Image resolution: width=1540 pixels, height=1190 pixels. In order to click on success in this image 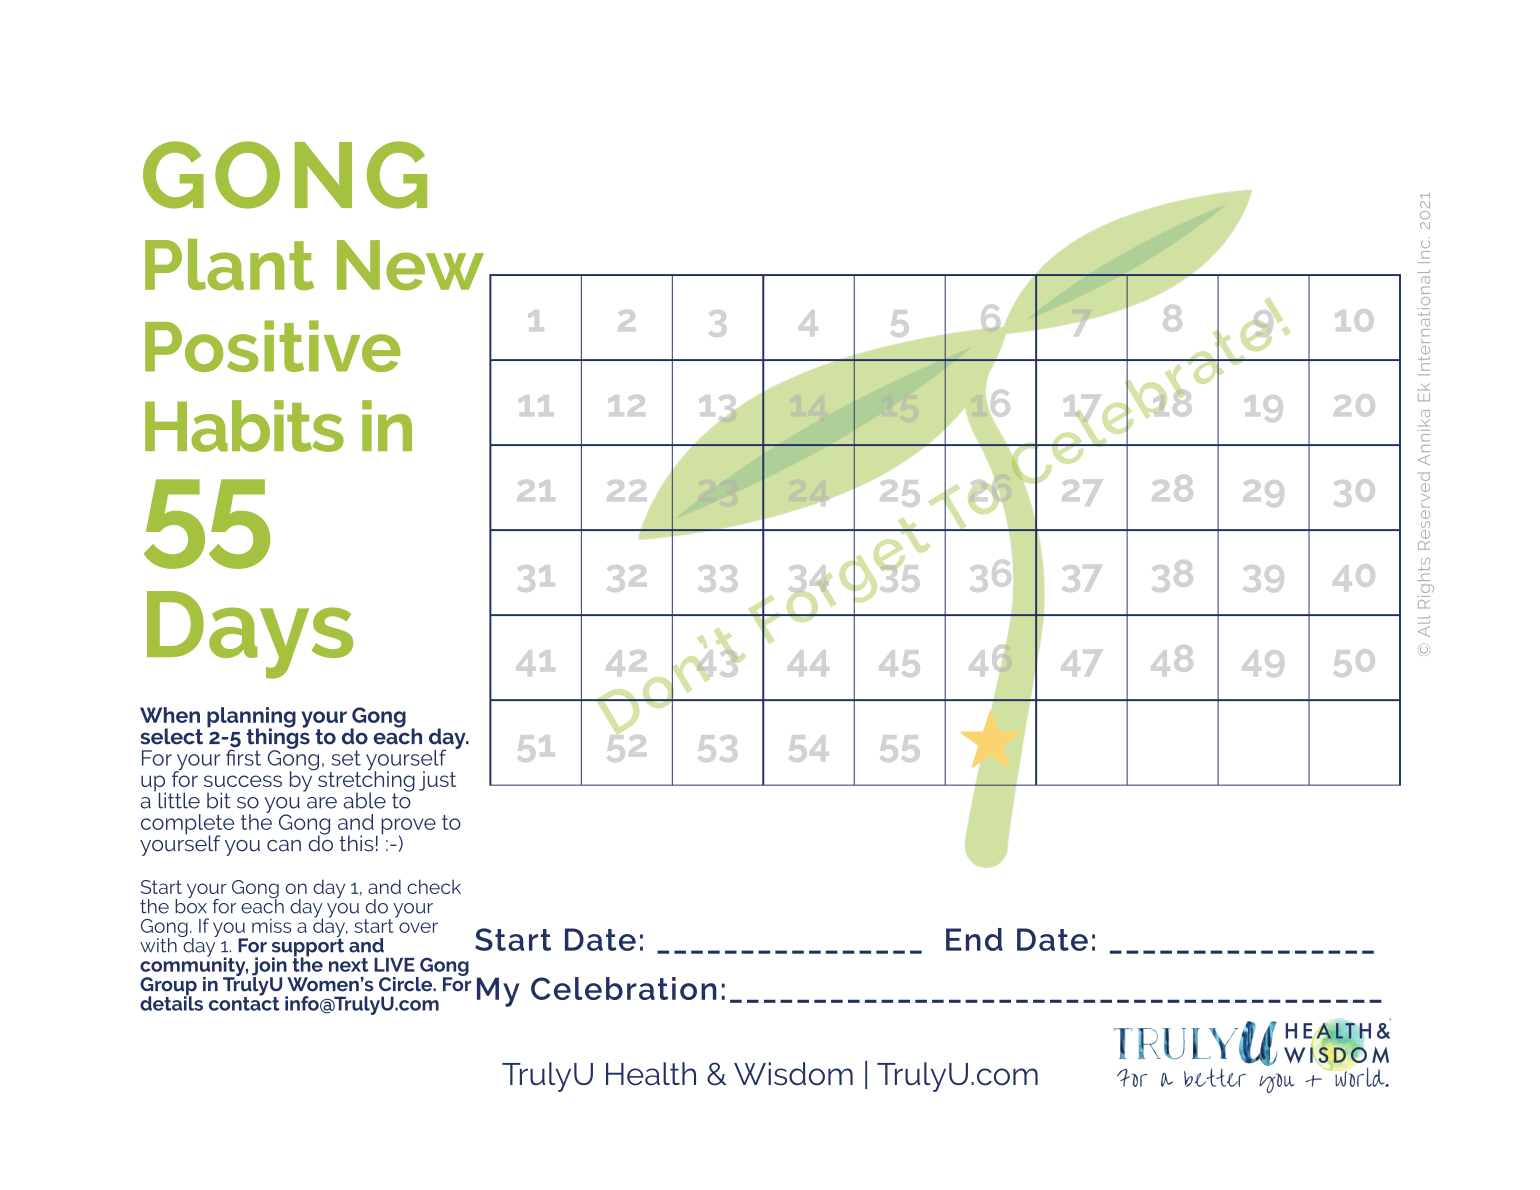, I will do `click(243, 781)`.
